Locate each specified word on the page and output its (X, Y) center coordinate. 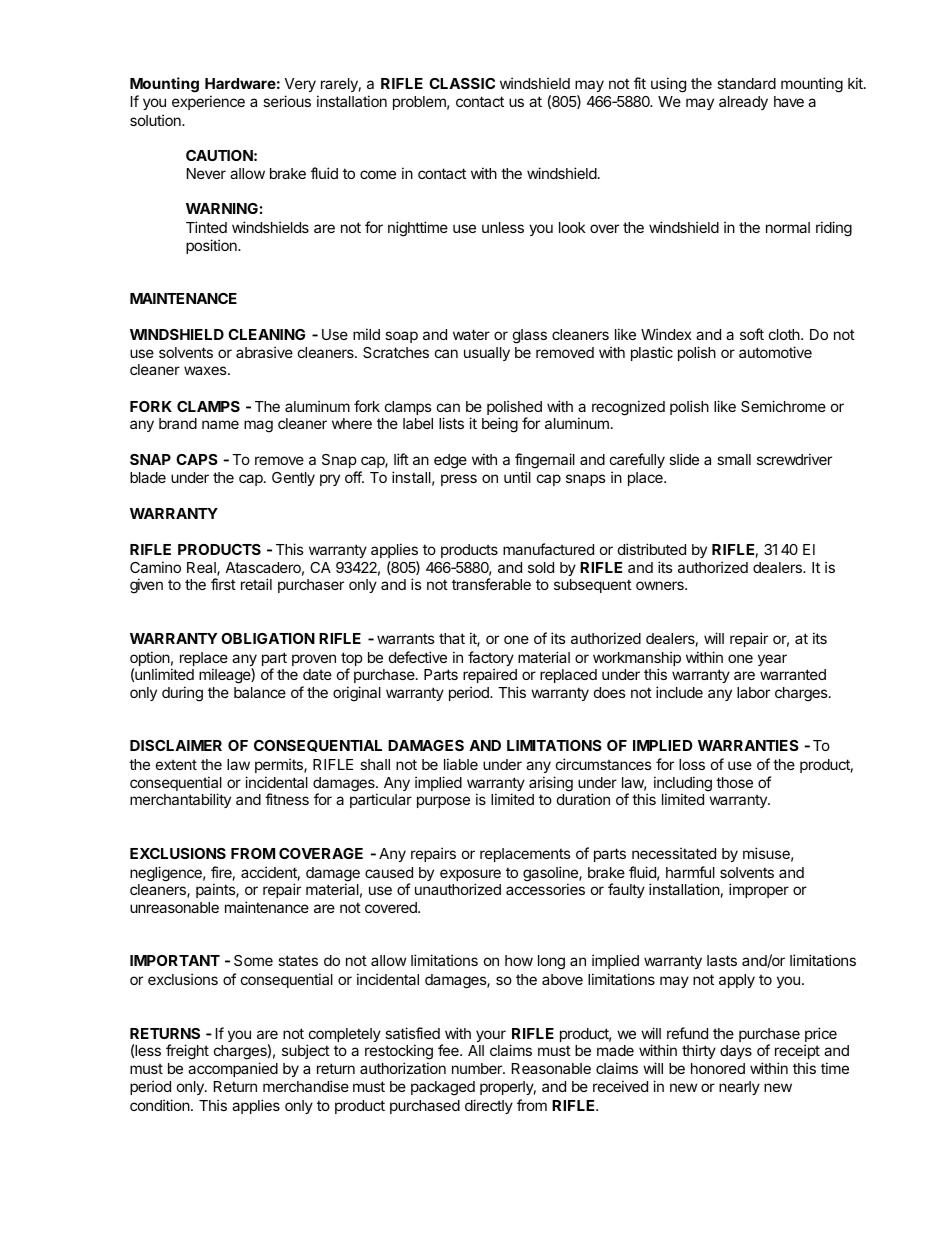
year (772, 660)
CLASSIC (462, 83)
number (478, 1068)
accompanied (233, 1069)
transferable (491, 584)
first (223, 584)
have (789, 101)
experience (208, 102)
